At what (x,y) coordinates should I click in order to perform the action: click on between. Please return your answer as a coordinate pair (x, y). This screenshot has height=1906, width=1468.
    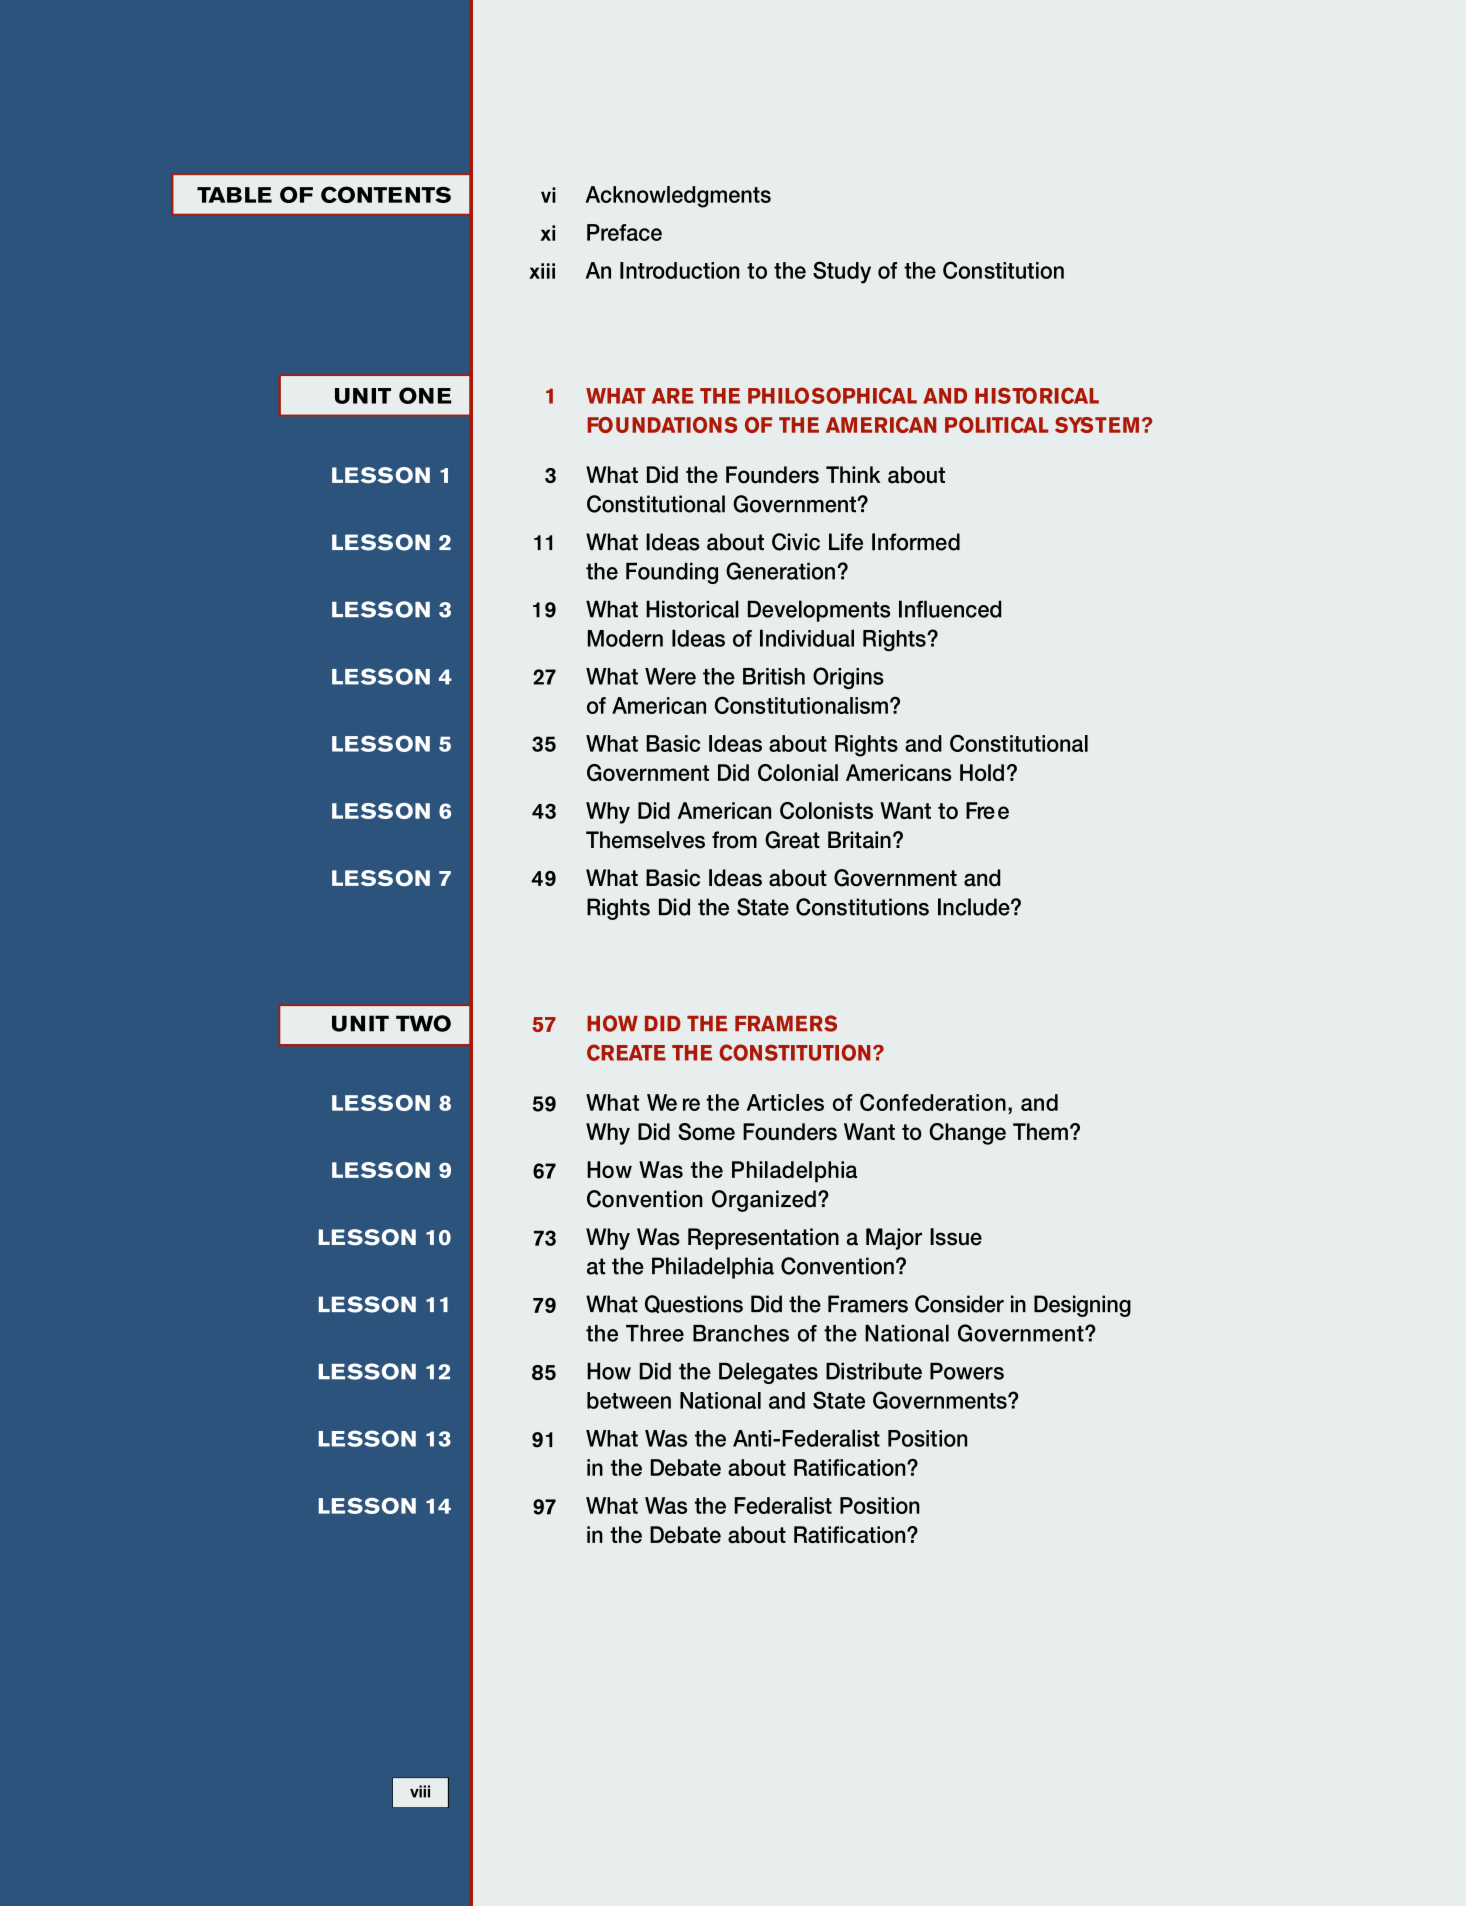
    Looking at the image, I should click on (629, 1400).
